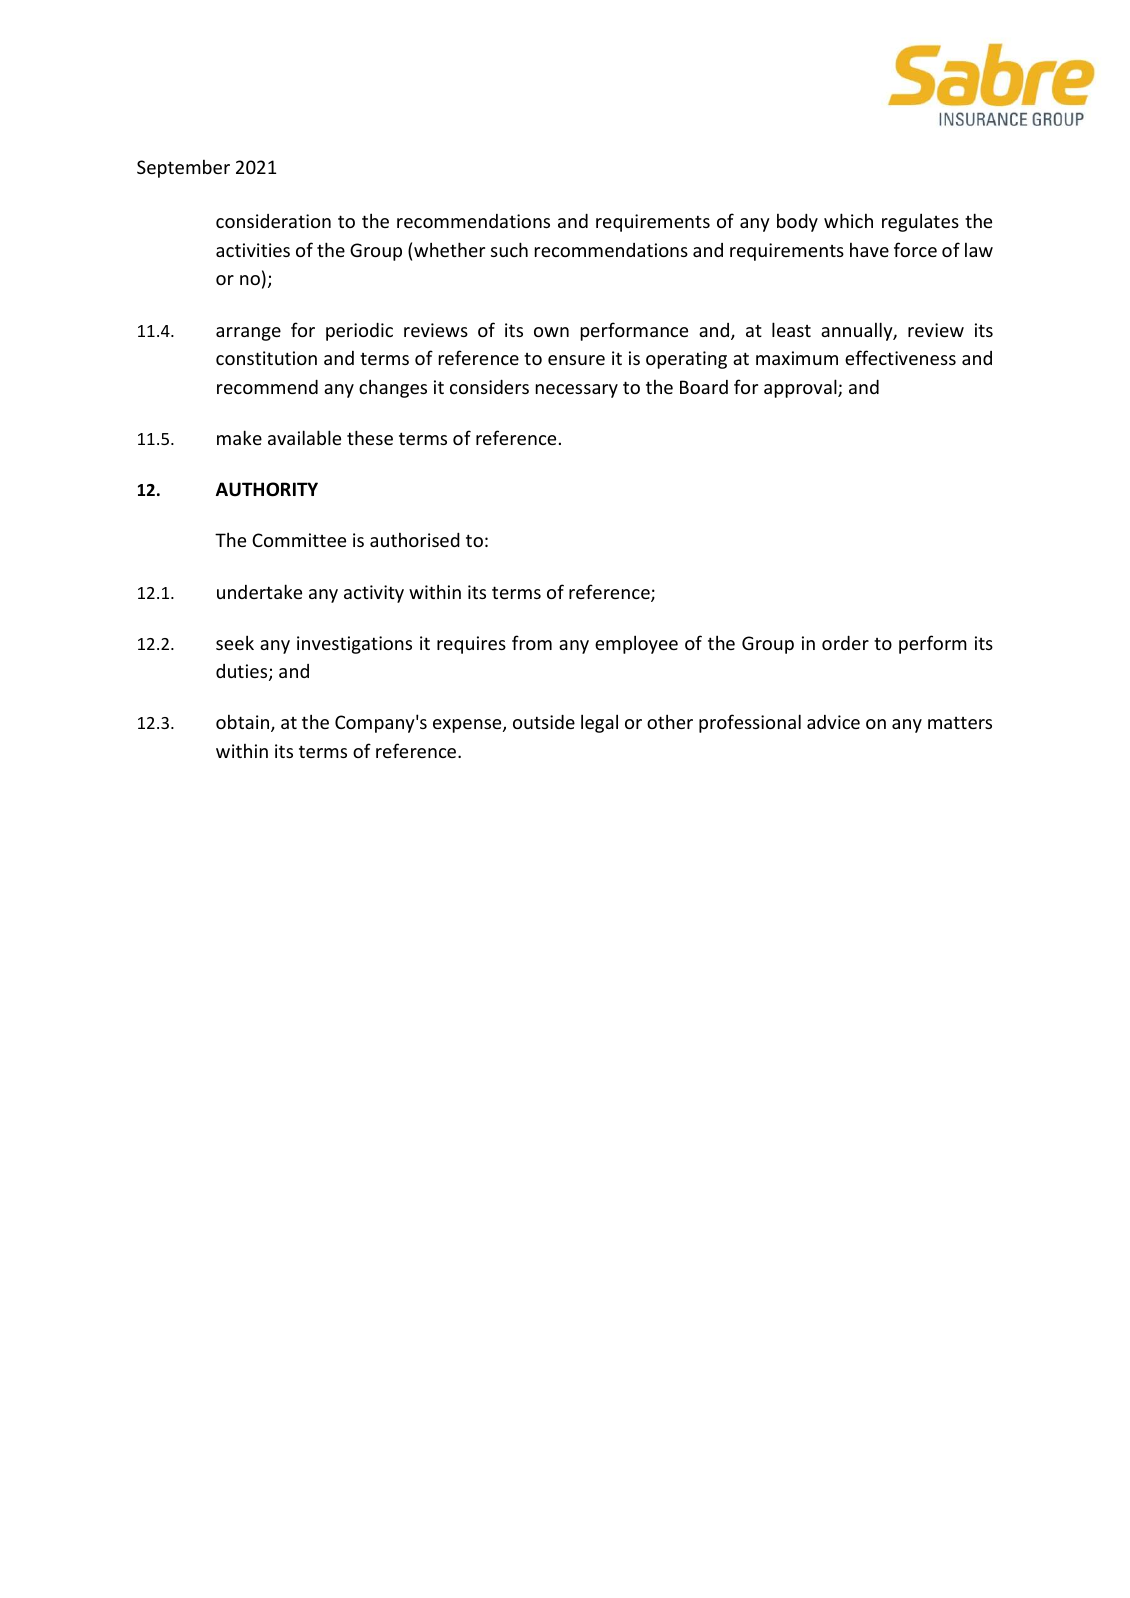  I want to click on necessary, so click(577, 391).
